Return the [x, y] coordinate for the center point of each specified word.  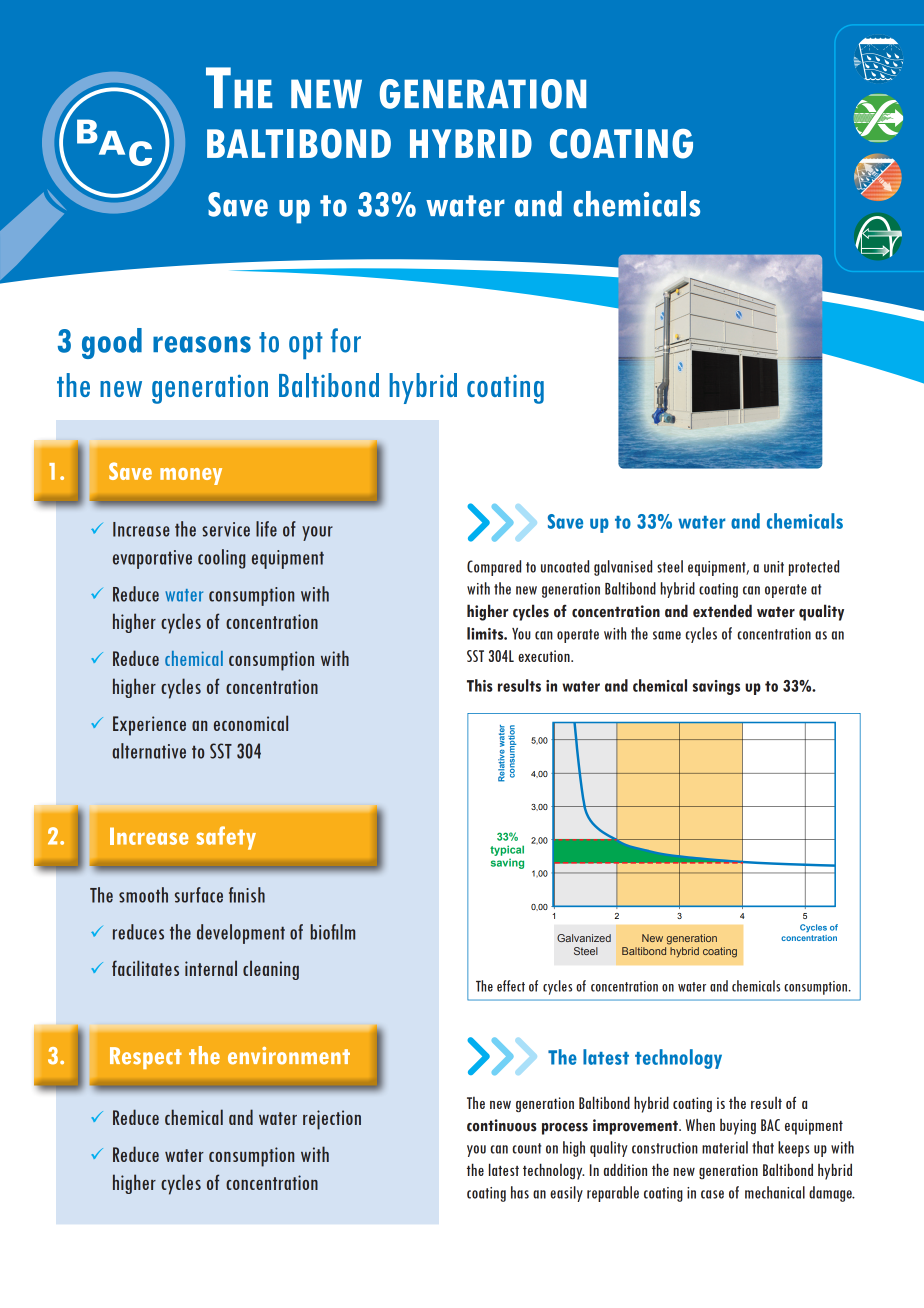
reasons [202, 344]
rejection [332, 1120]
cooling [222, 559]
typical [507, 850]
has [520, 1192]
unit [774, 567]
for [346, 340]
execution [545, 656]
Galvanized [584, 938]
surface [199, 895]
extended [722, 611]
